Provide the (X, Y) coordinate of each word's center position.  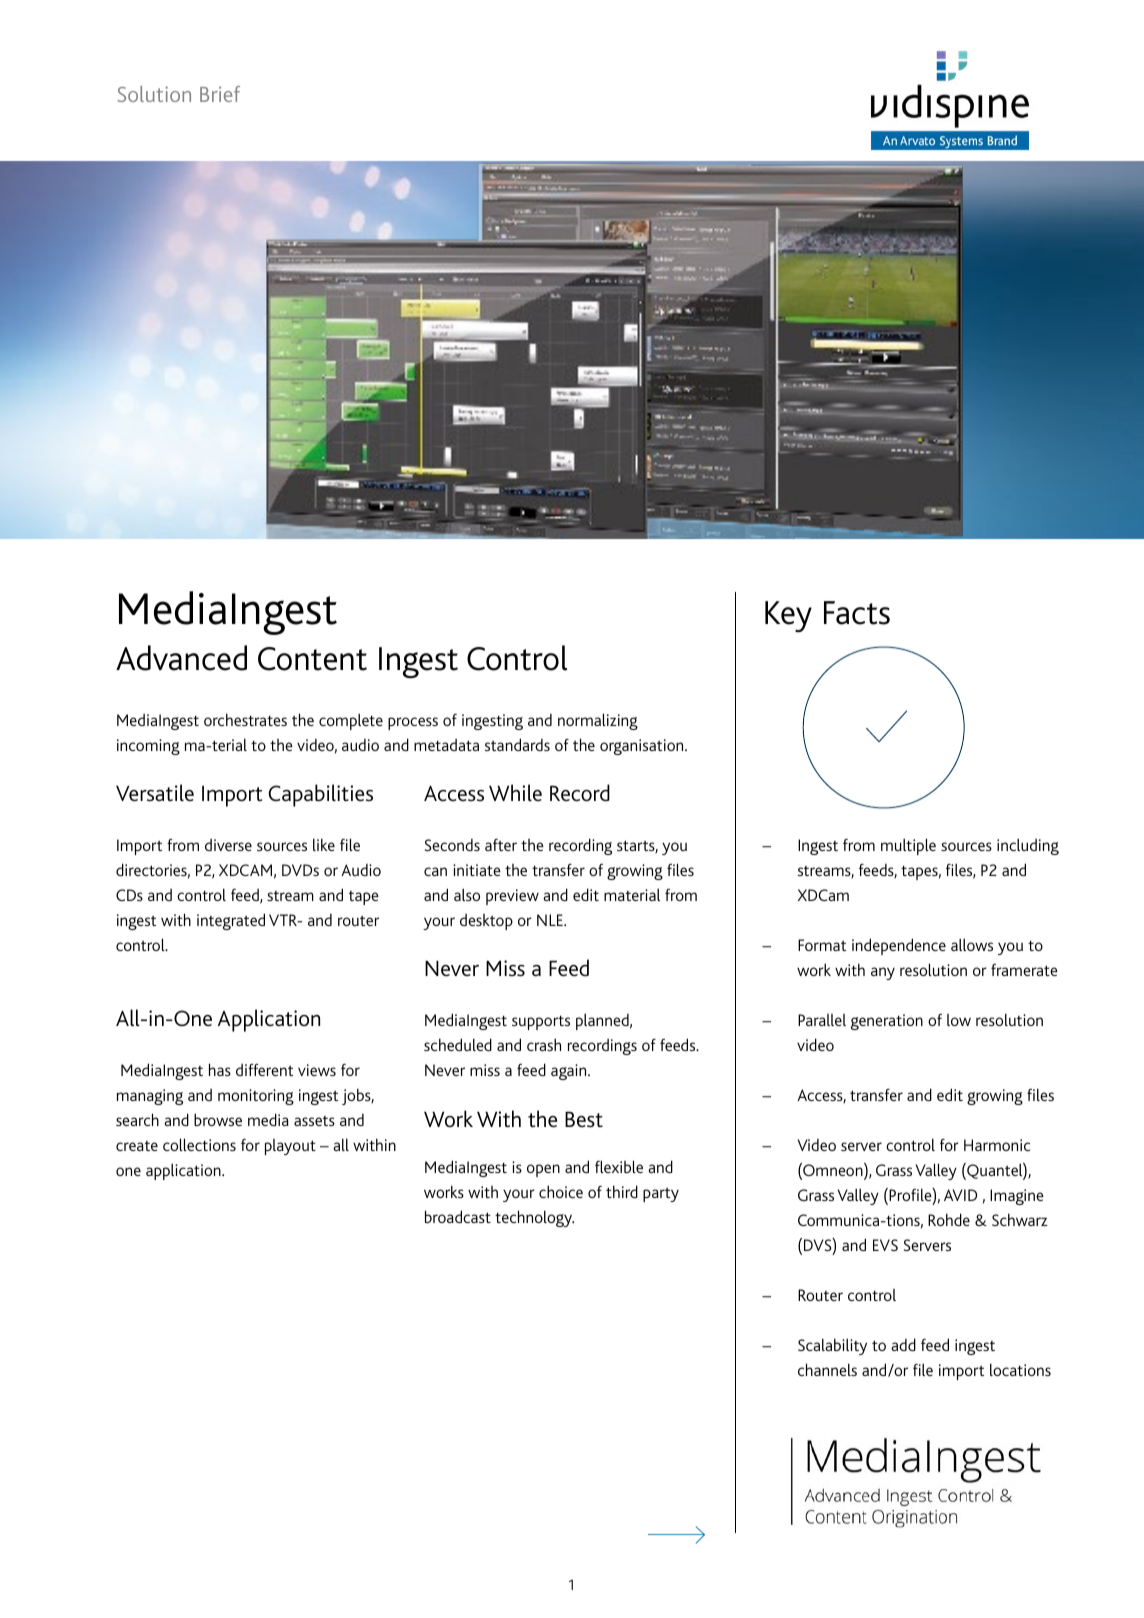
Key (788, 616)
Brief (220, 94)
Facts (857, 613)
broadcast (458, 1216)
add (903, 1344)
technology (534, 1218)
